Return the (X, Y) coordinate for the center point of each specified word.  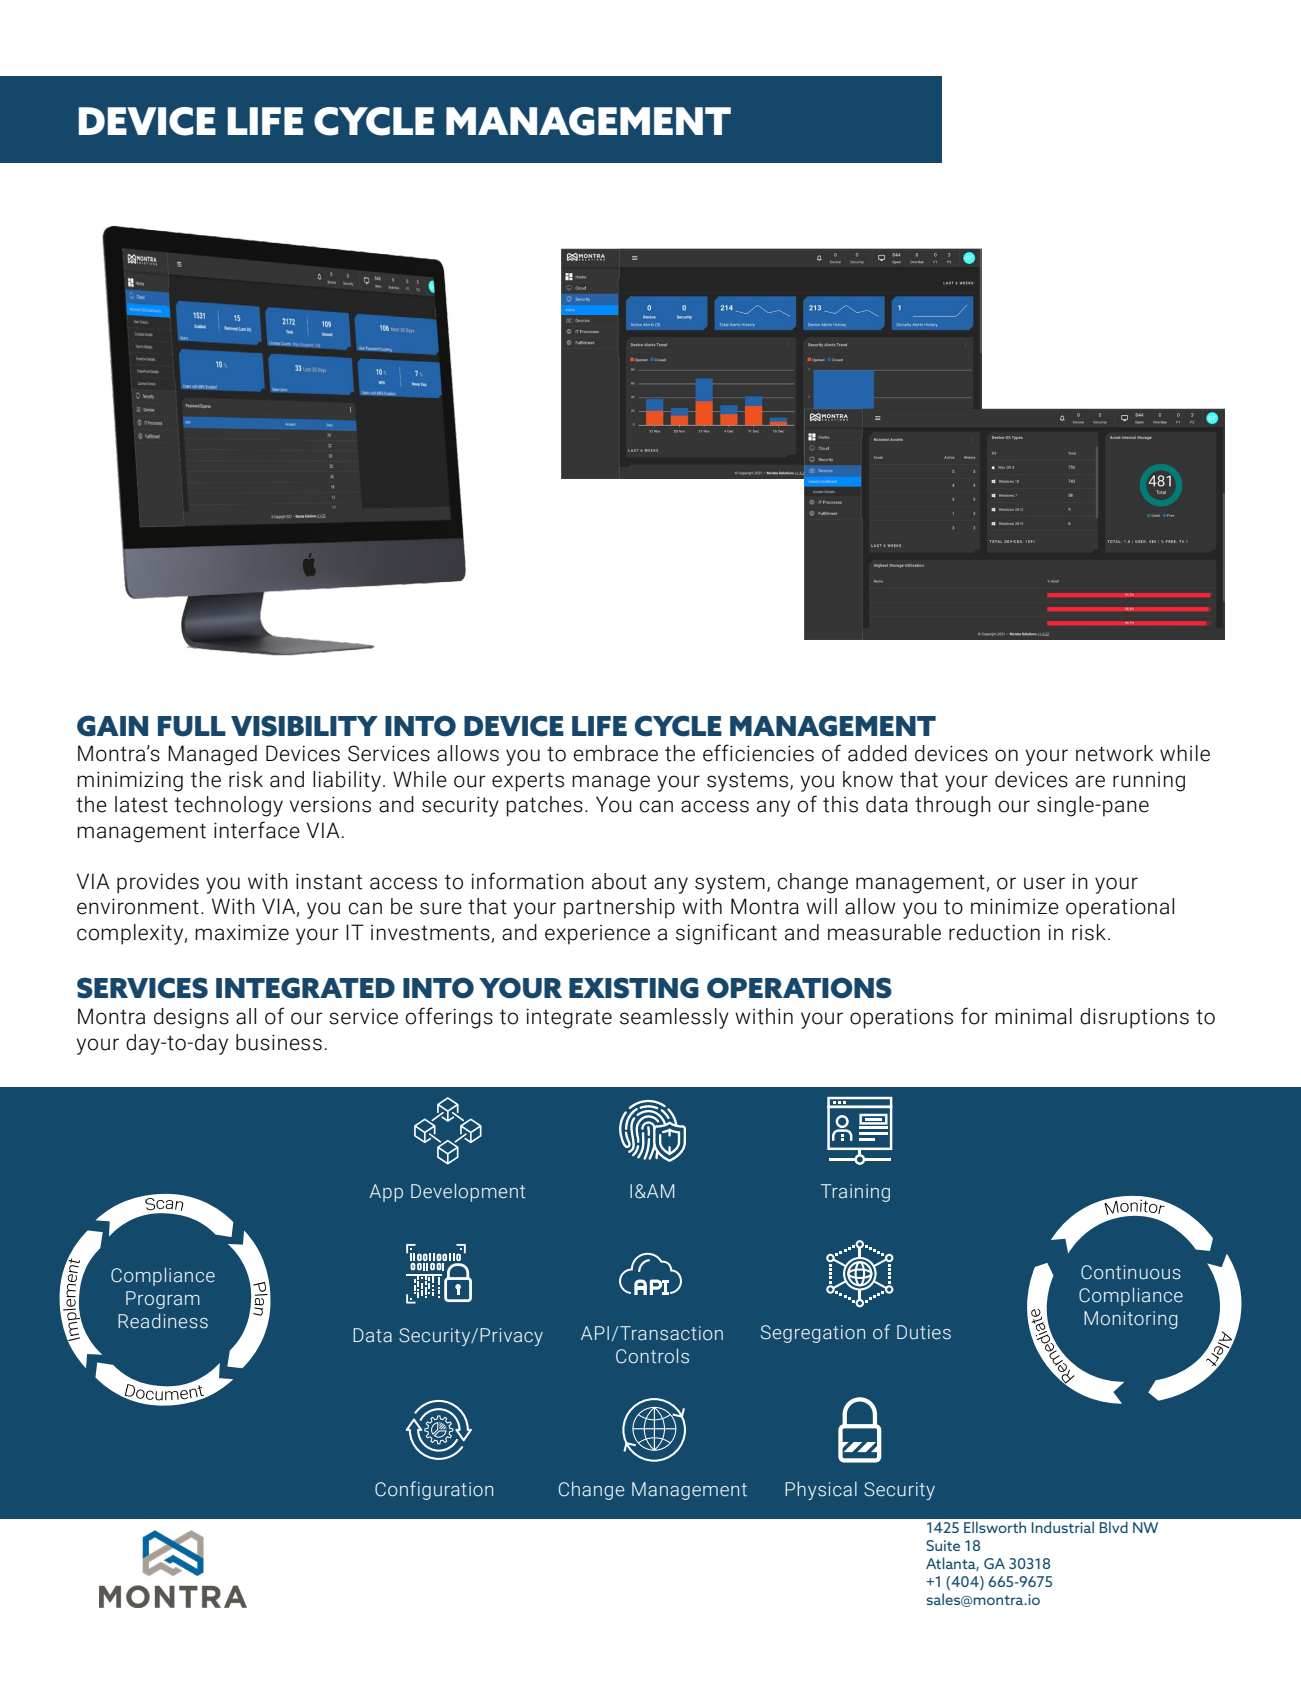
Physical (821, 1490)
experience (597, 935)
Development (468, 1192)
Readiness (163, 1321)
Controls (652, 1356)
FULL (192, 726)
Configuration (434, 1490)
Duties (924, 1332)
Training (855, 1193)
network (1114, 753)
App (386, 1193)
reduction (994, 932)
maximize (242, 932)
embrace (616, 753)
